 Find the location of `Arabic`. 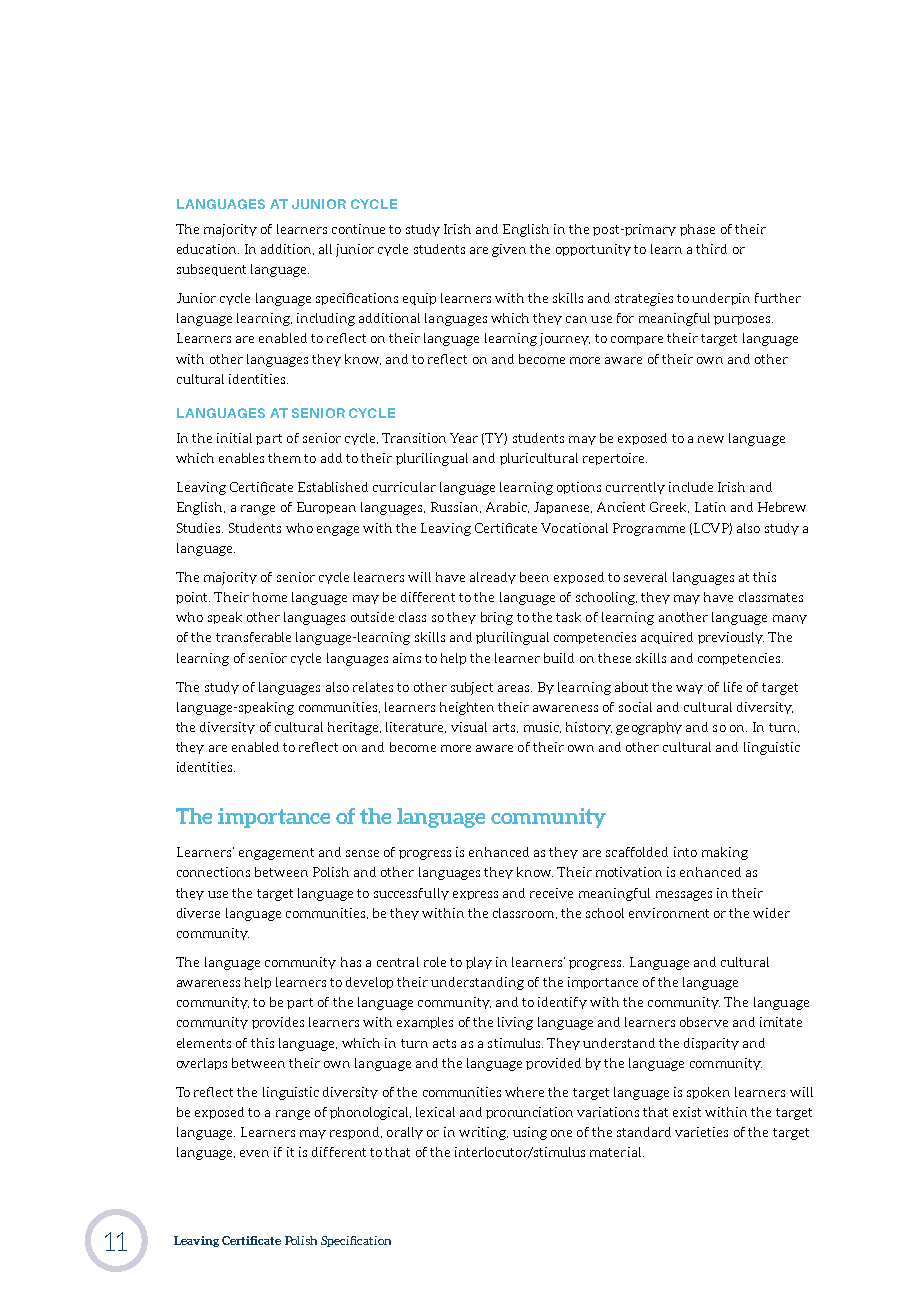

Arabic is located at coordinates (507, 507).
